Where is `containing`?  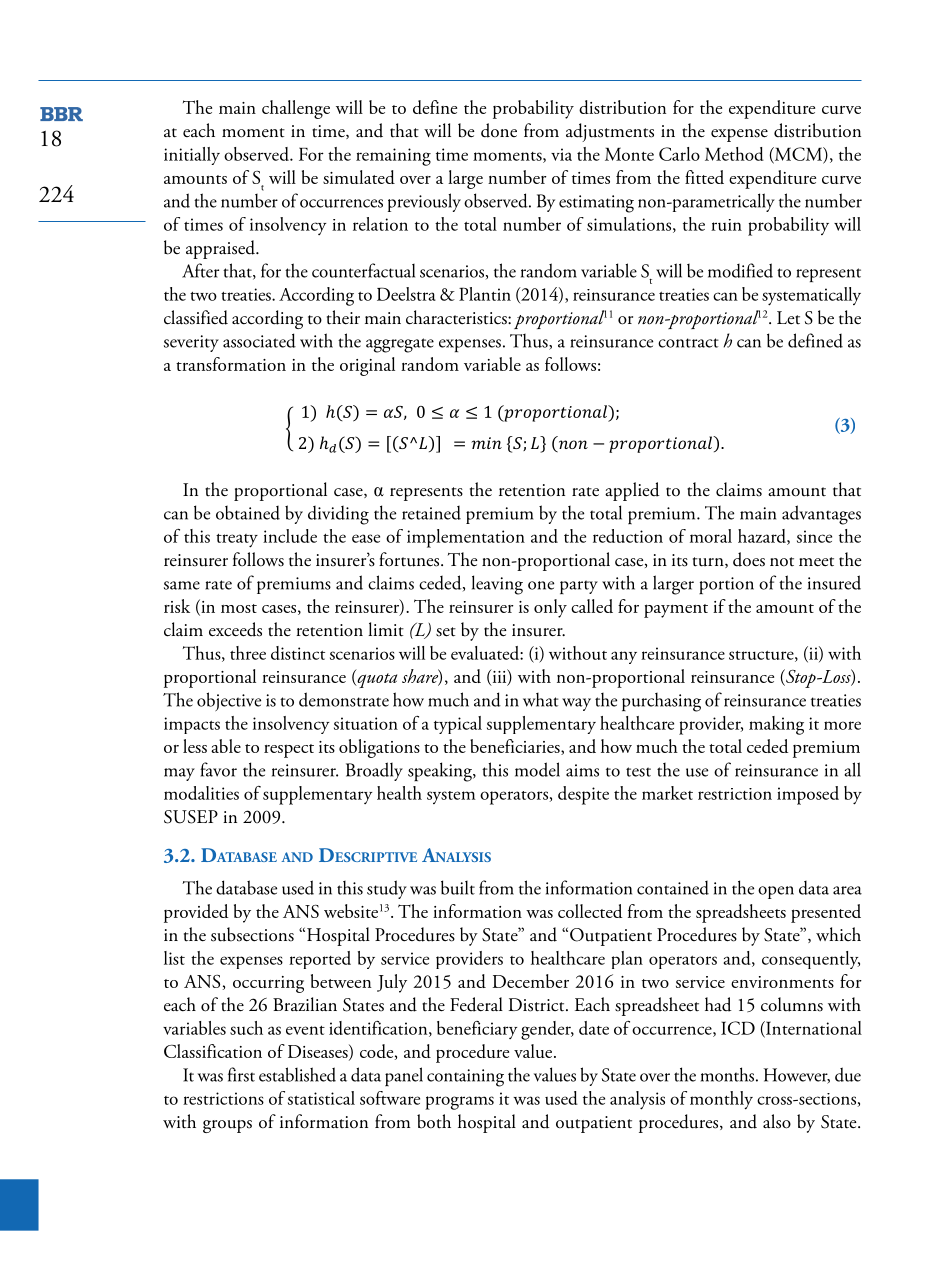 containing is located at coordinates (465, 1078).
